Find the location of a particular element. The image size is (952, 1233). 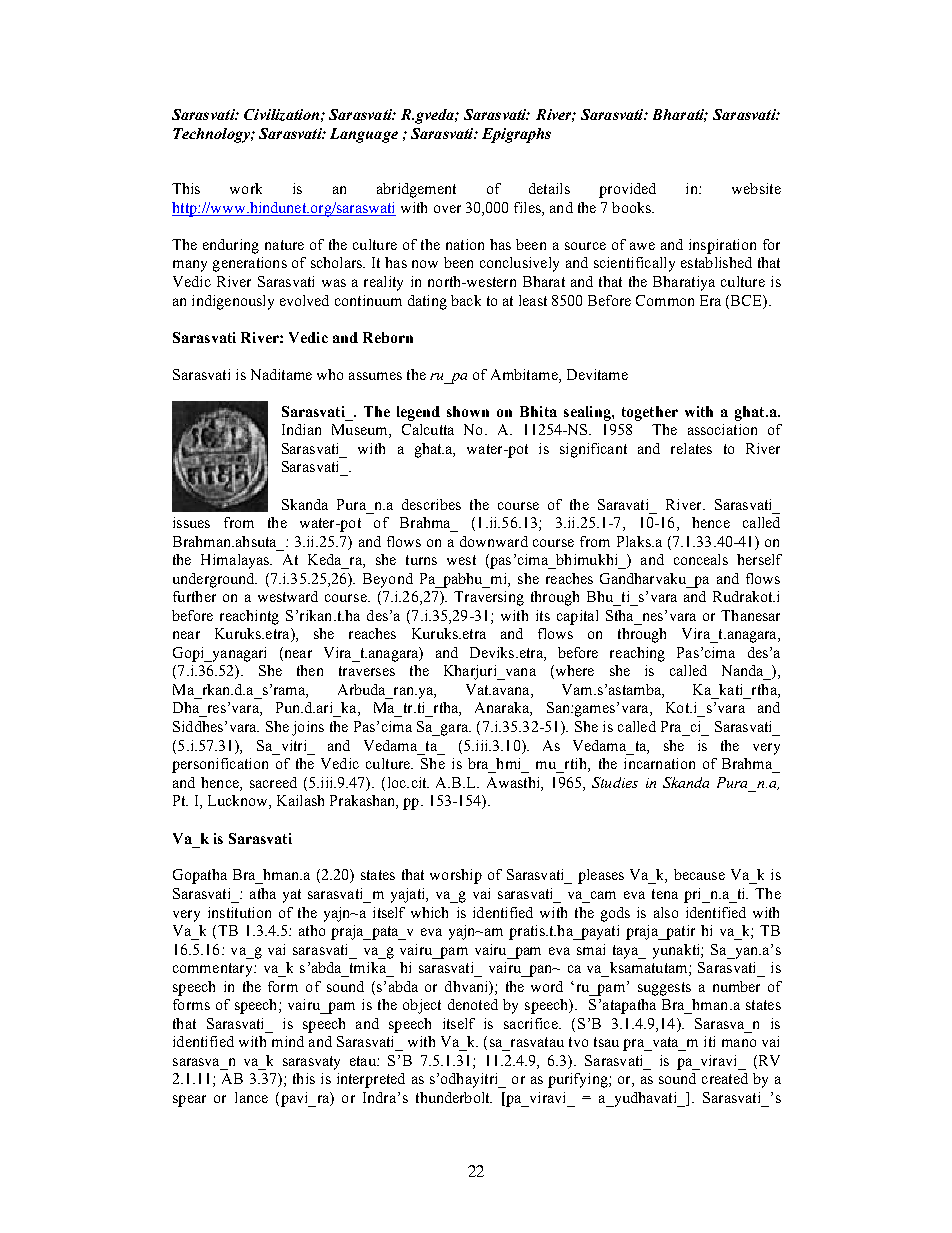

thunderbolt is located at coordinates (454, 1097).
